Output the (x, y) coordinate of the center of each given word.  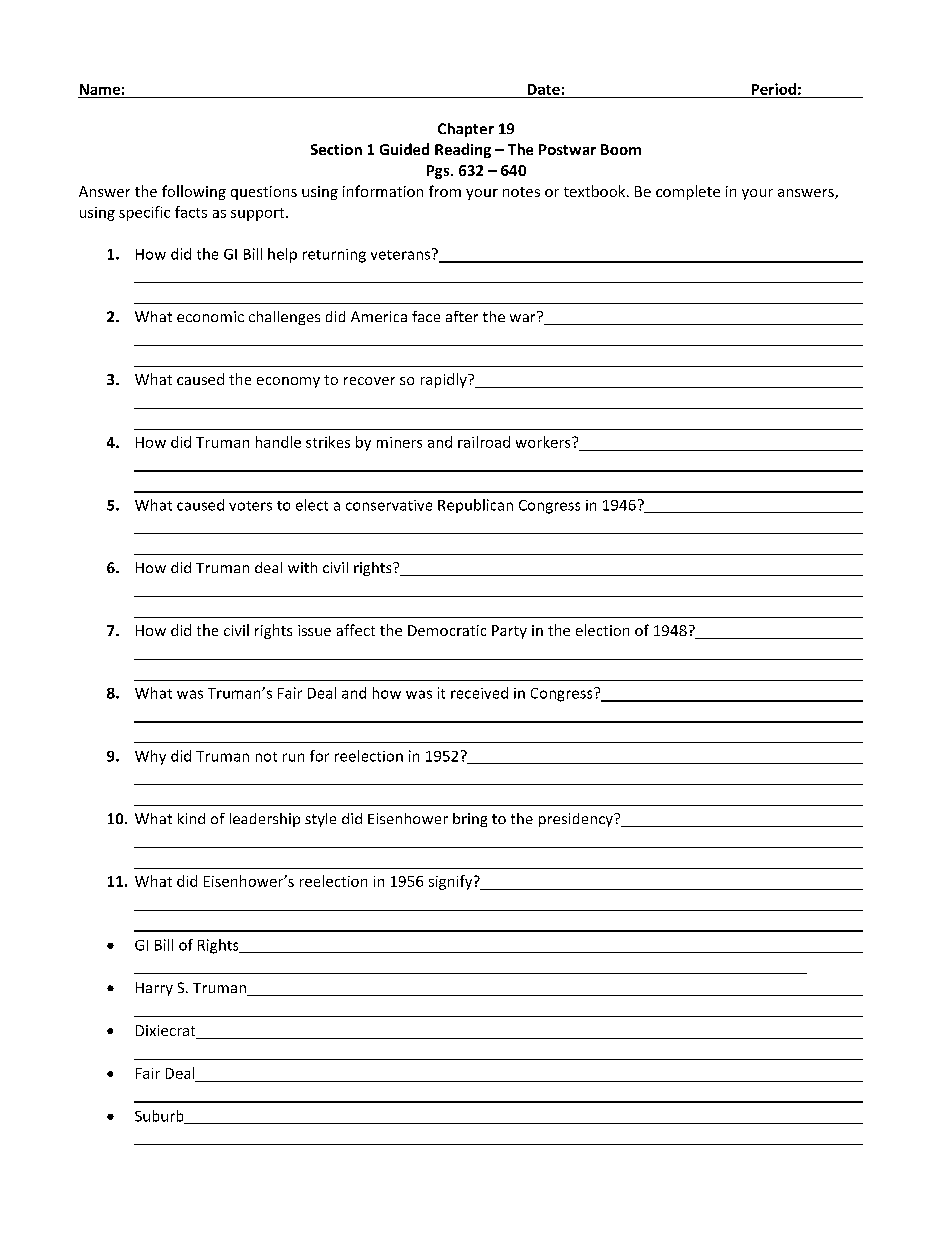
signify (452, 882)
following (194, 192)
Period (774, 89)
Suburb (160, 1117)
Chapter (466, 130)
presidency (577, 820)
